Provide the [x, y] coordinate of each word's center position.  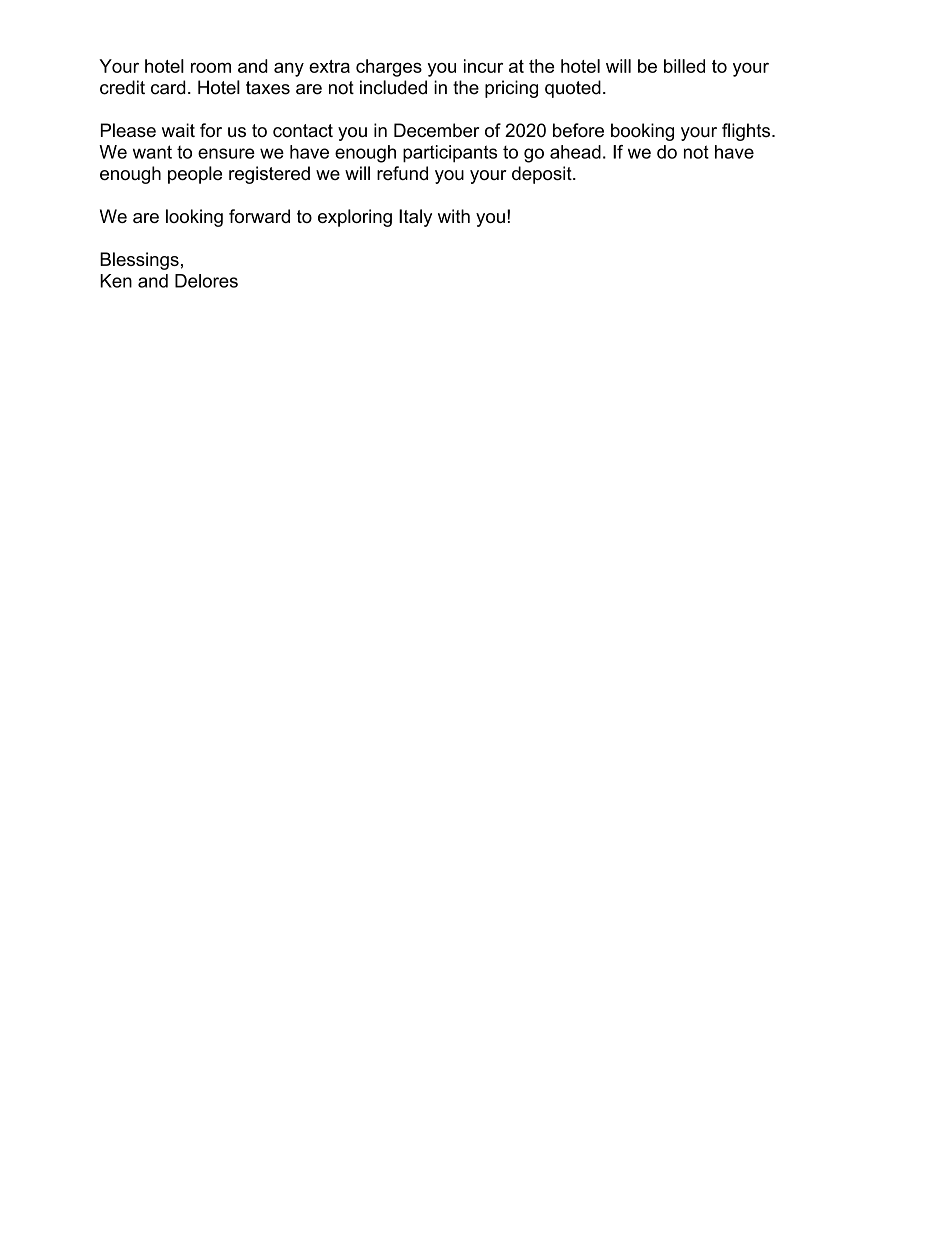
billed [684, 66]
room [211, 67]
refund [402, 173]
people [195, 175]
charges [389, 68]
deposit [543, 175]
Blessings [139, 261]
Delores [206, 281]
